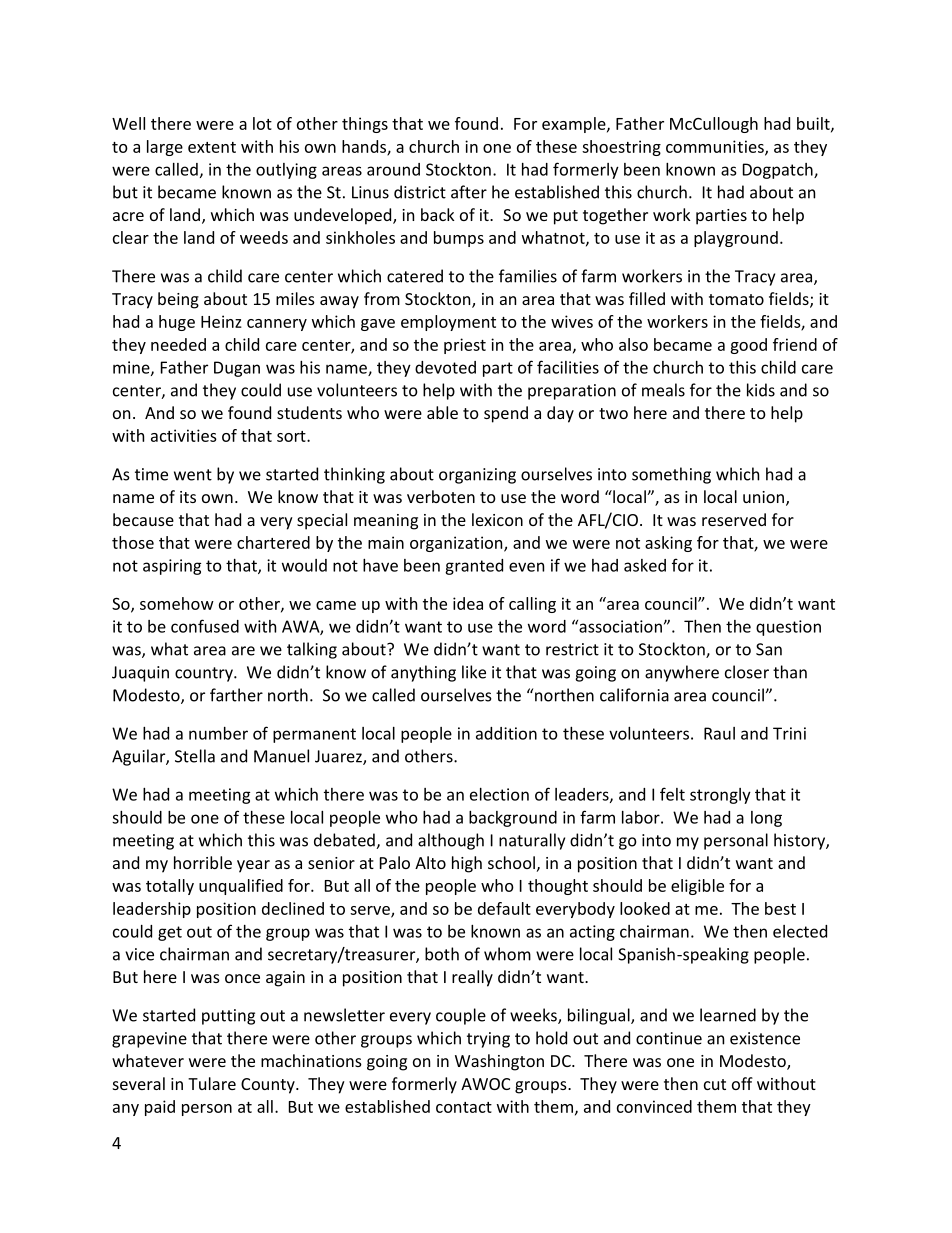 The height and width of the screenshot is (1233, 952). What do you see at coordinates (788, 628) in the screenshot?
I see `question` at bounding box center [788, 628].
